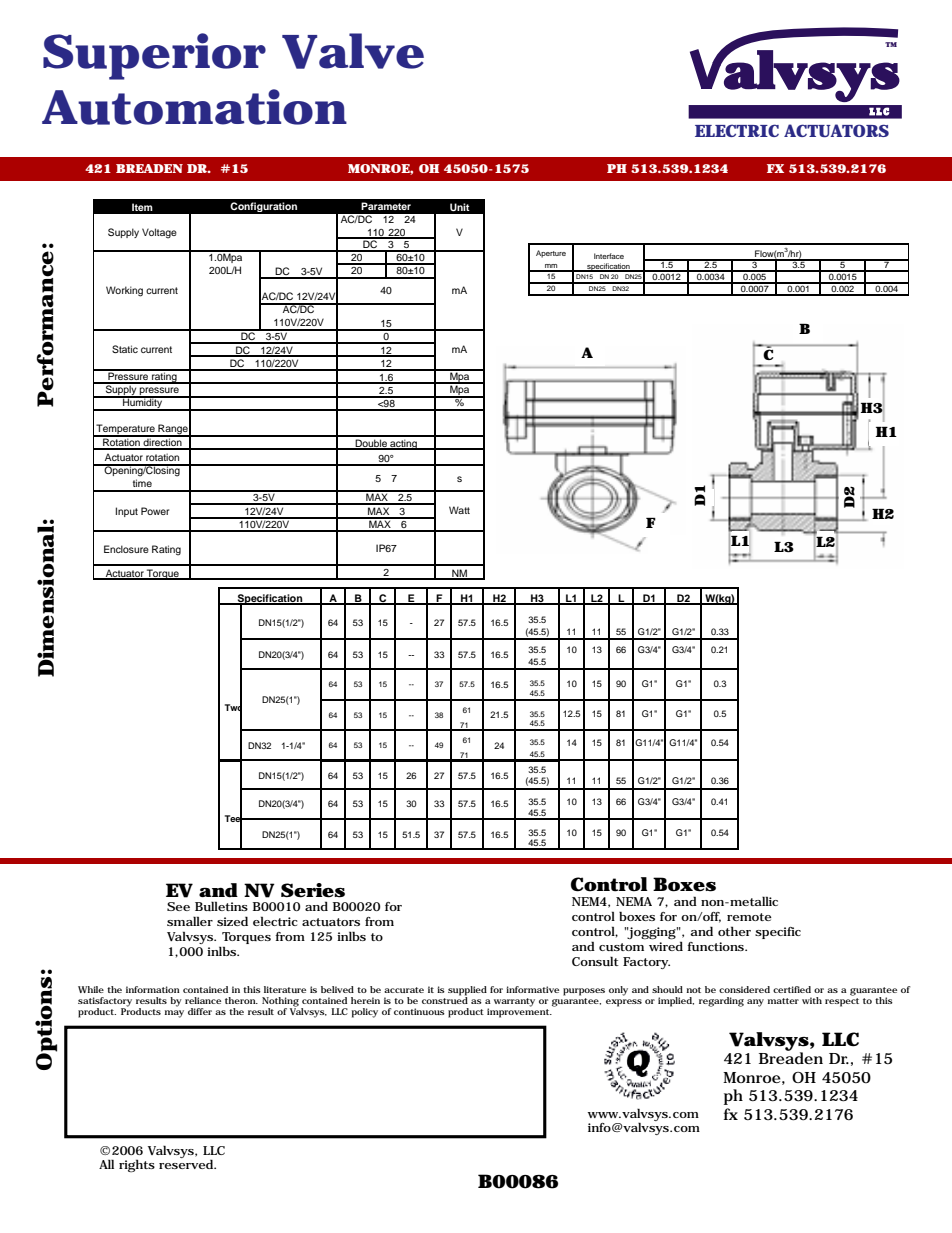 The height and width of the image is (1233, 952). I want to click on Temperature, so click(125, 430).
